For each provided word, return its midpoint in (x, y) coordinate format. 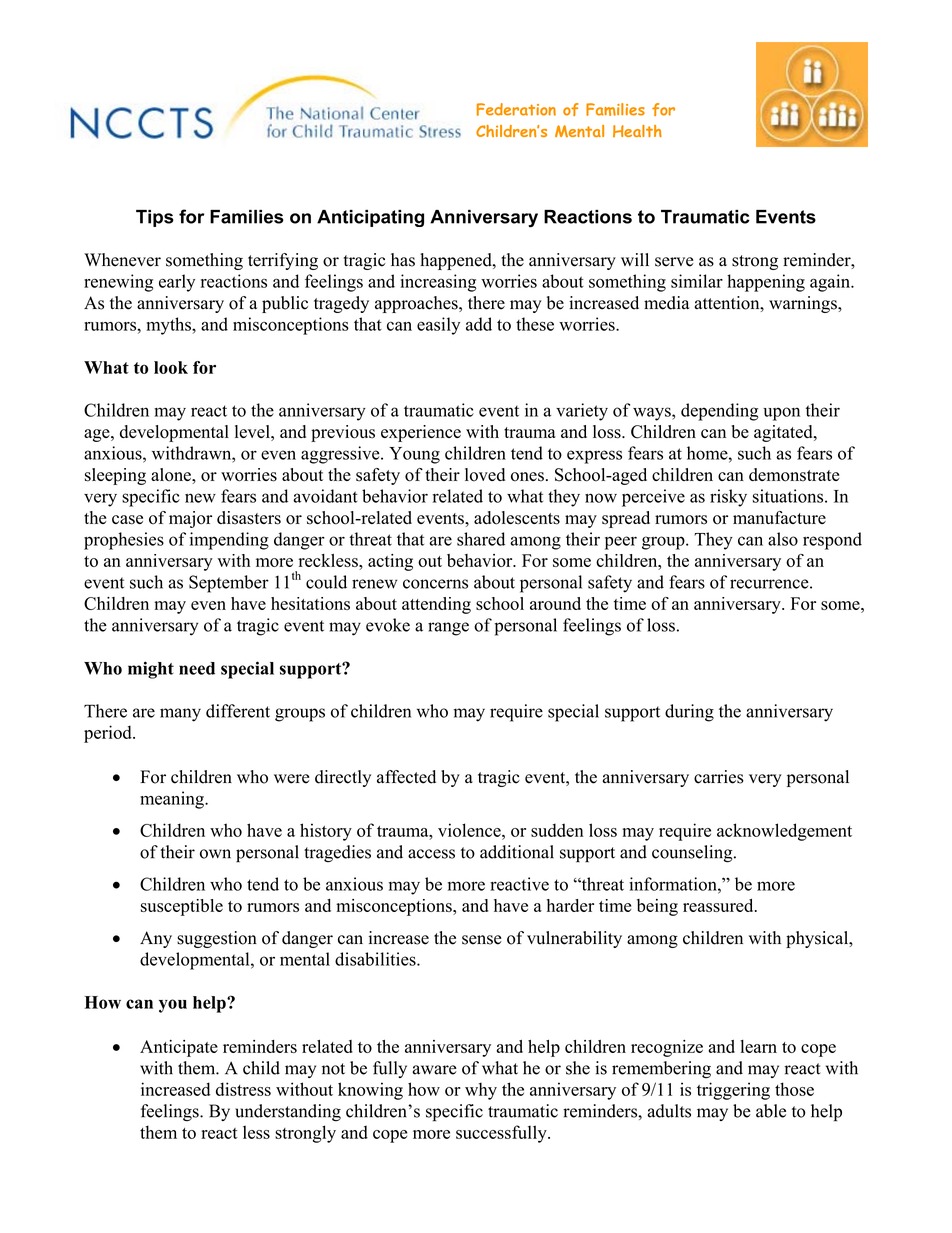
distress (243, 1089)
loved (485, 475)
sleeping (115, 476)
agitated (784, 433)
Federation (516, 109)
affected (406, 777)
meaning (173, 800)
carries (719, 777)
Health (637, 131)
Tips (155, 218)
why (481, 1091)
